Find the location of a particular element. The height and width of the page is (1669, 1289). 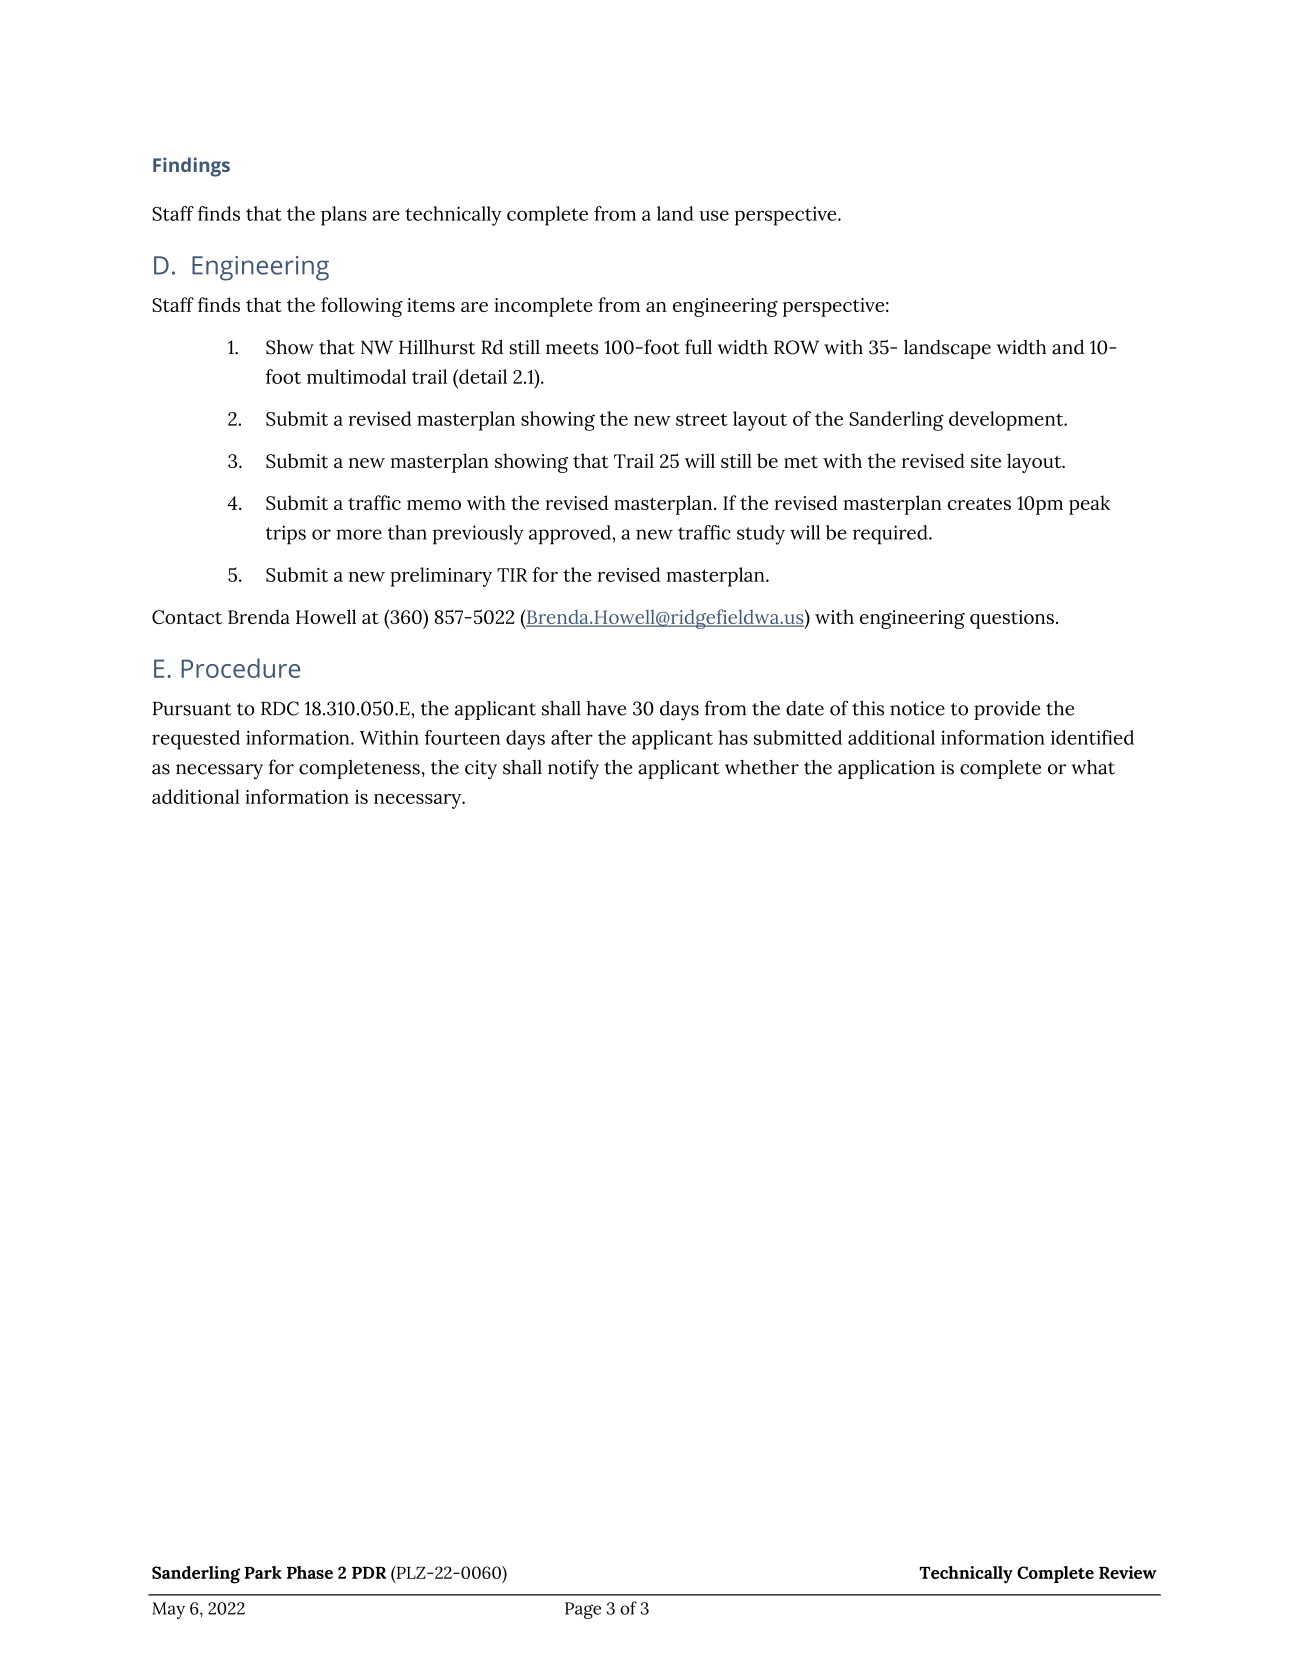

Review is located at coordinates (1128, 1572).
